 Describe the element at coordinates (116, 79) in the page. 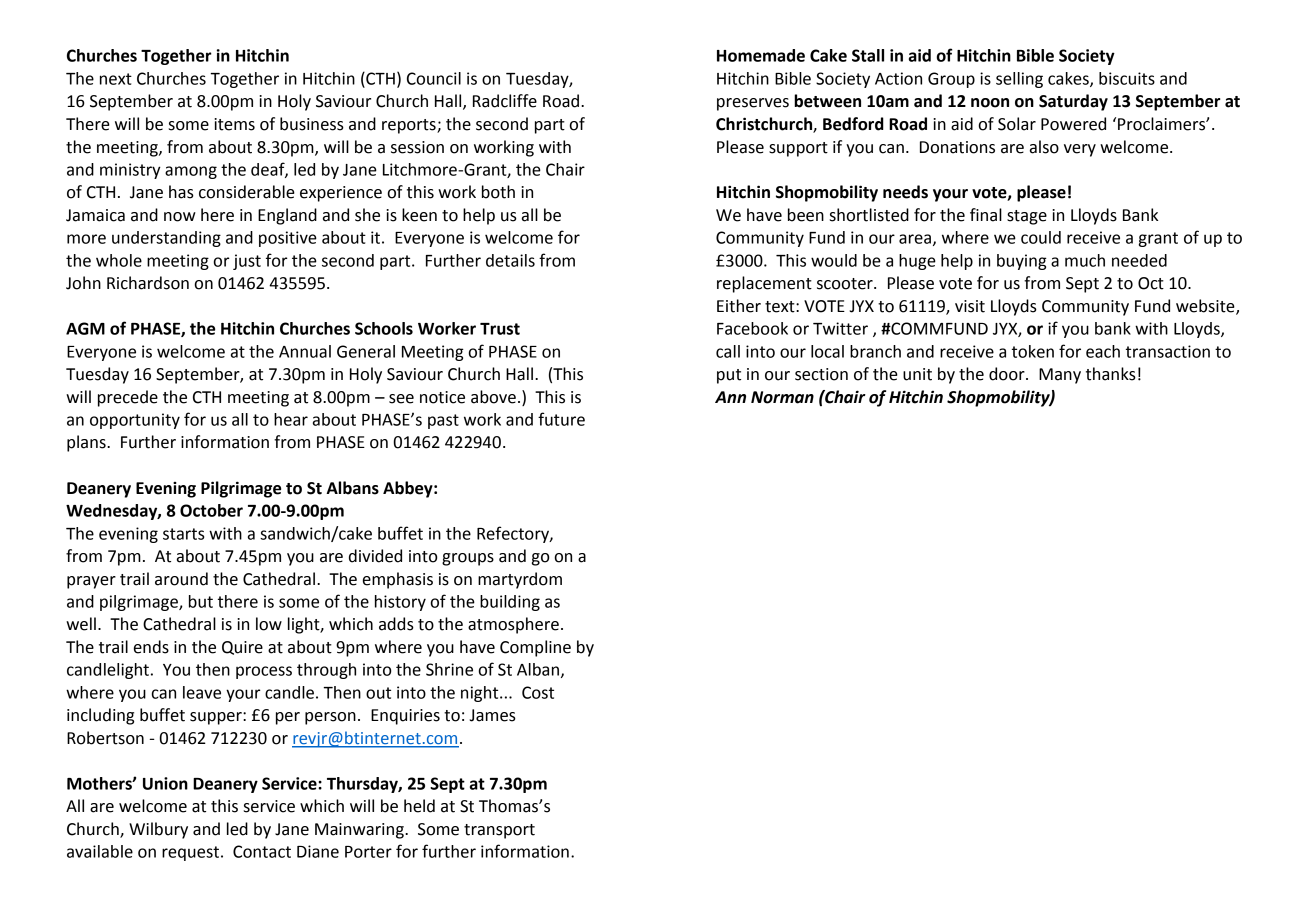

I see `next` at that location.
